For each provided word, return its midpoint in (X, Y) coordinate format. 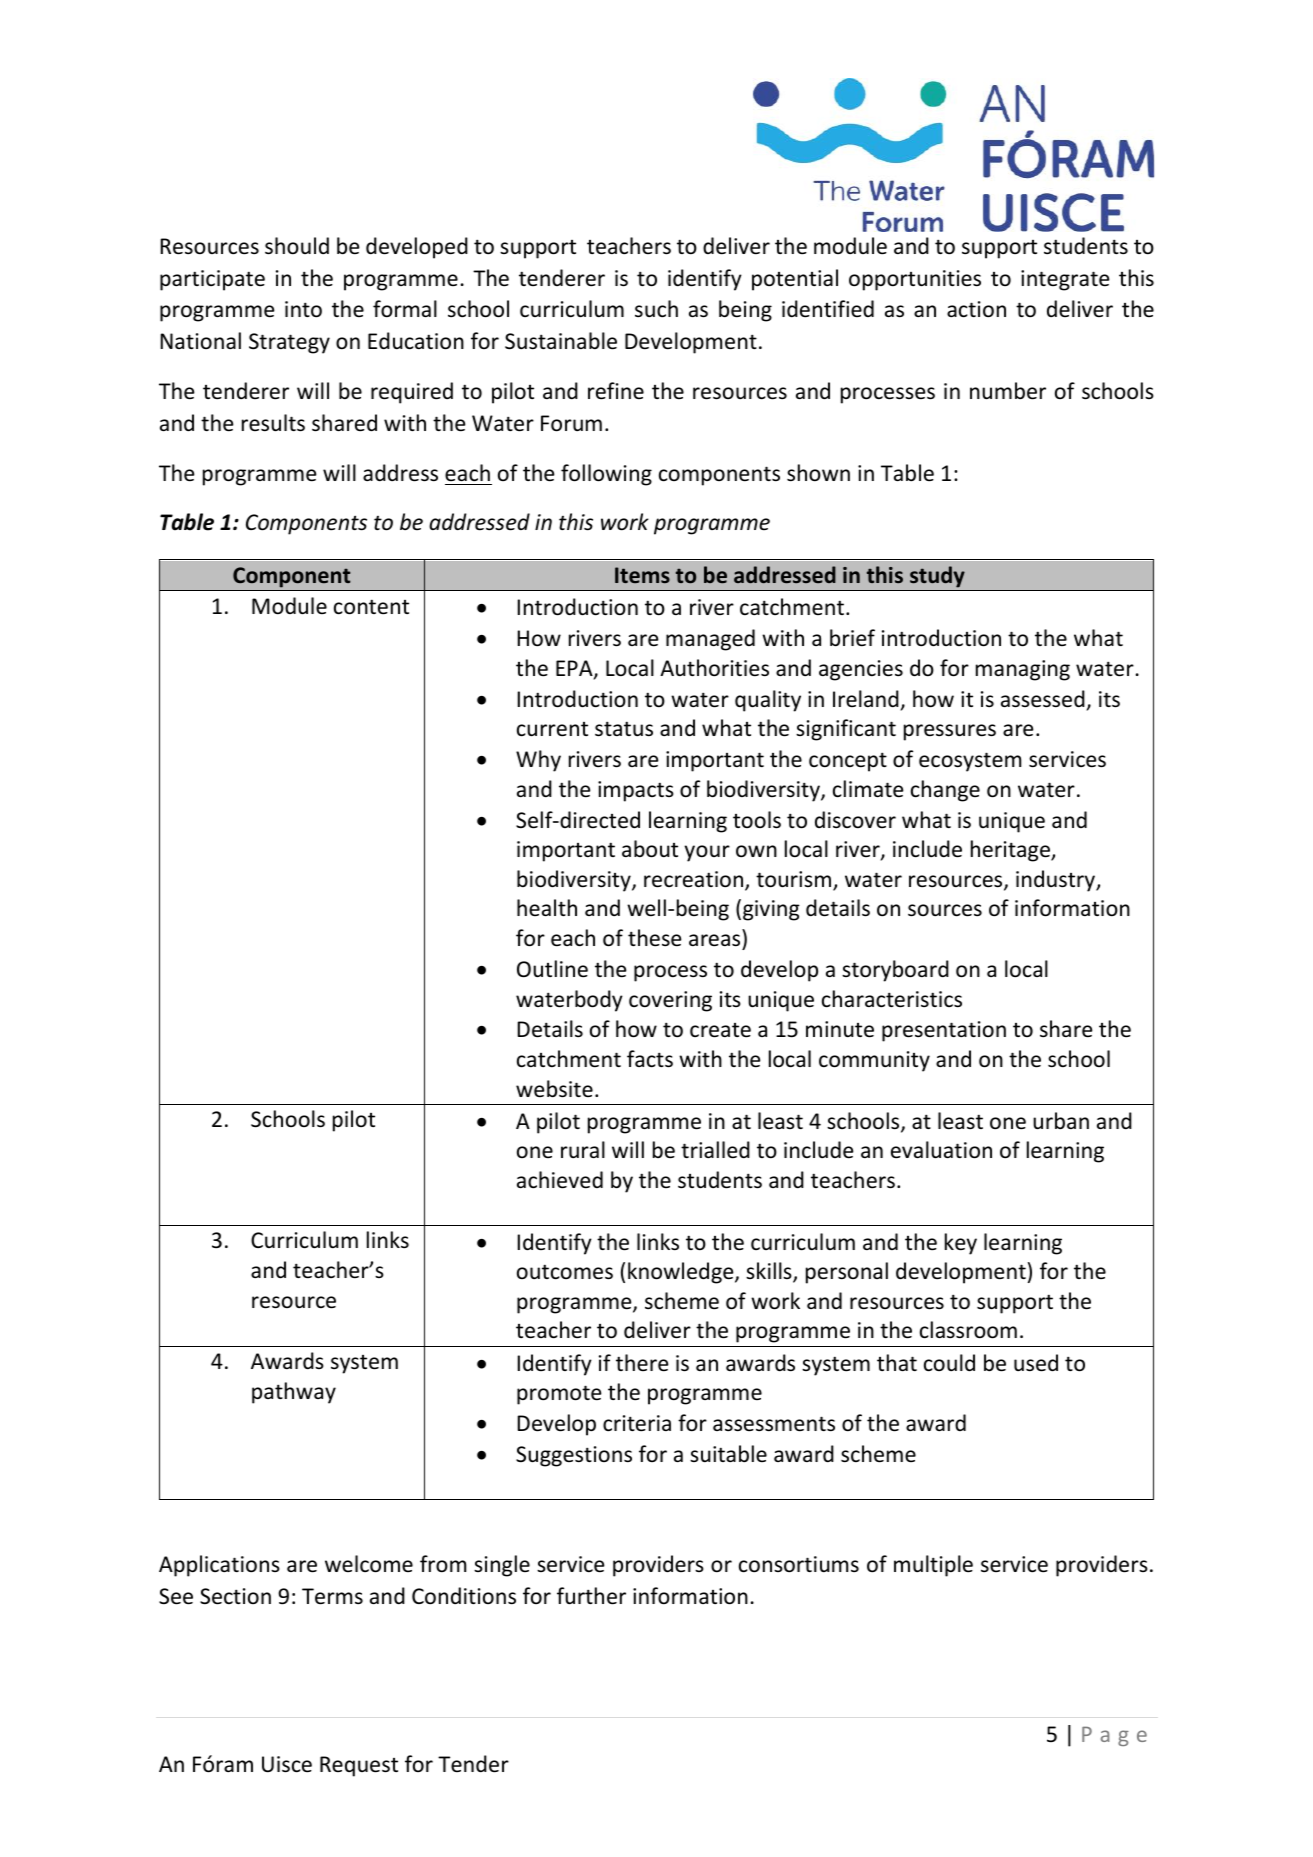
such (656, 309)
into (303, 309)
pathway (294, 1393)
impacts (636, 791)
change (945, 791)
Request (359, 1766)
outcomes (565, 1272)
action (976, 309)
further (591, 1596)
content (371, 607)
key (961, 1244)
